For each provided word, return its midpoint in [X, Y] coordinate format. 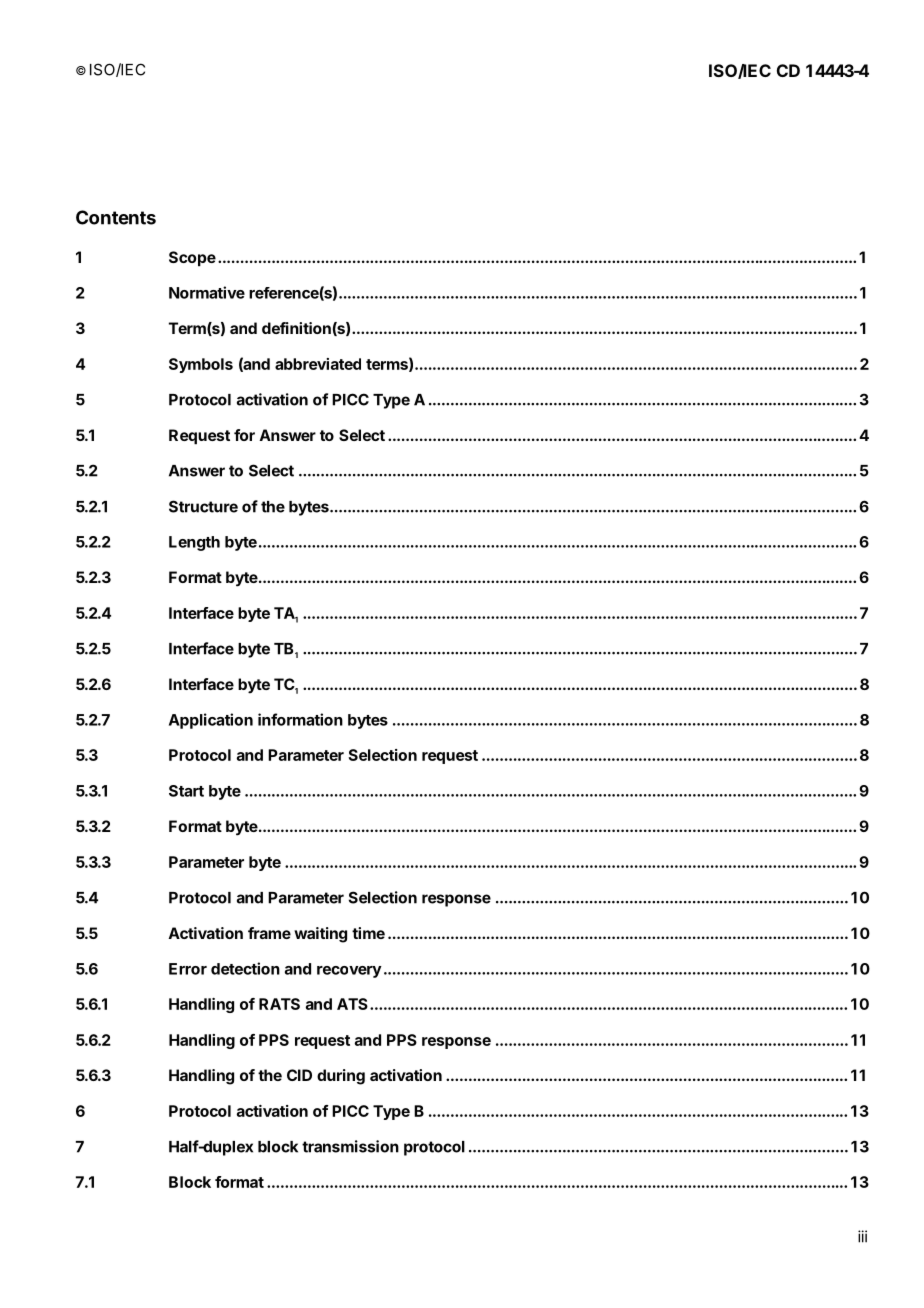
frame [269, 933]
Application [211, 721]
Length [194, 543]
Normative [207, 292]
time [368, 933]
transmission [350, 1146]
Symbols [201, 365]
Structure [203, 506]
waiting [320, 935]
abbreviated [318, 364]
